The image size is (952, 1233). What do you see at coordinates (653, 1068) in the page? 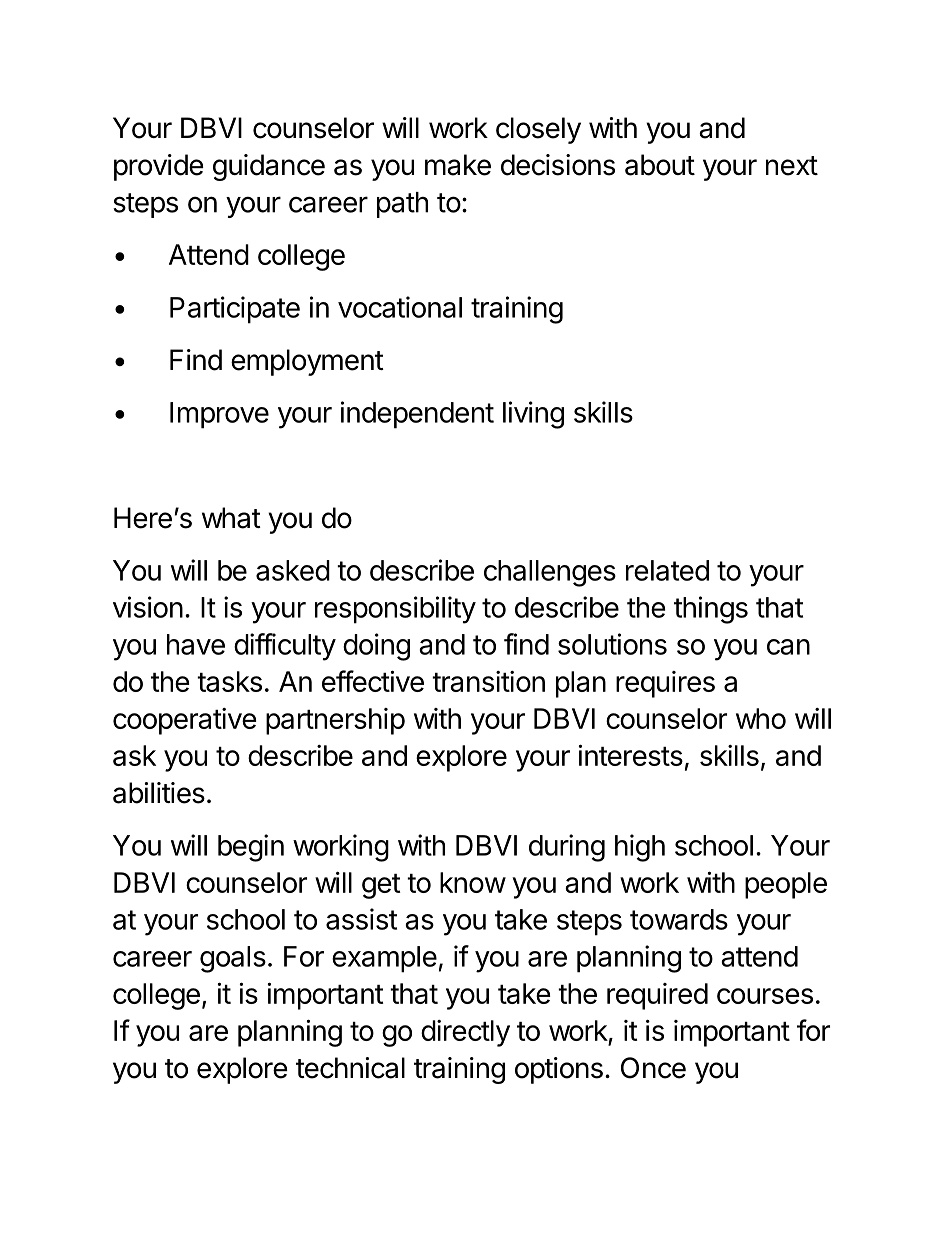
I see `Once` at bounding box center [653, 1068].
